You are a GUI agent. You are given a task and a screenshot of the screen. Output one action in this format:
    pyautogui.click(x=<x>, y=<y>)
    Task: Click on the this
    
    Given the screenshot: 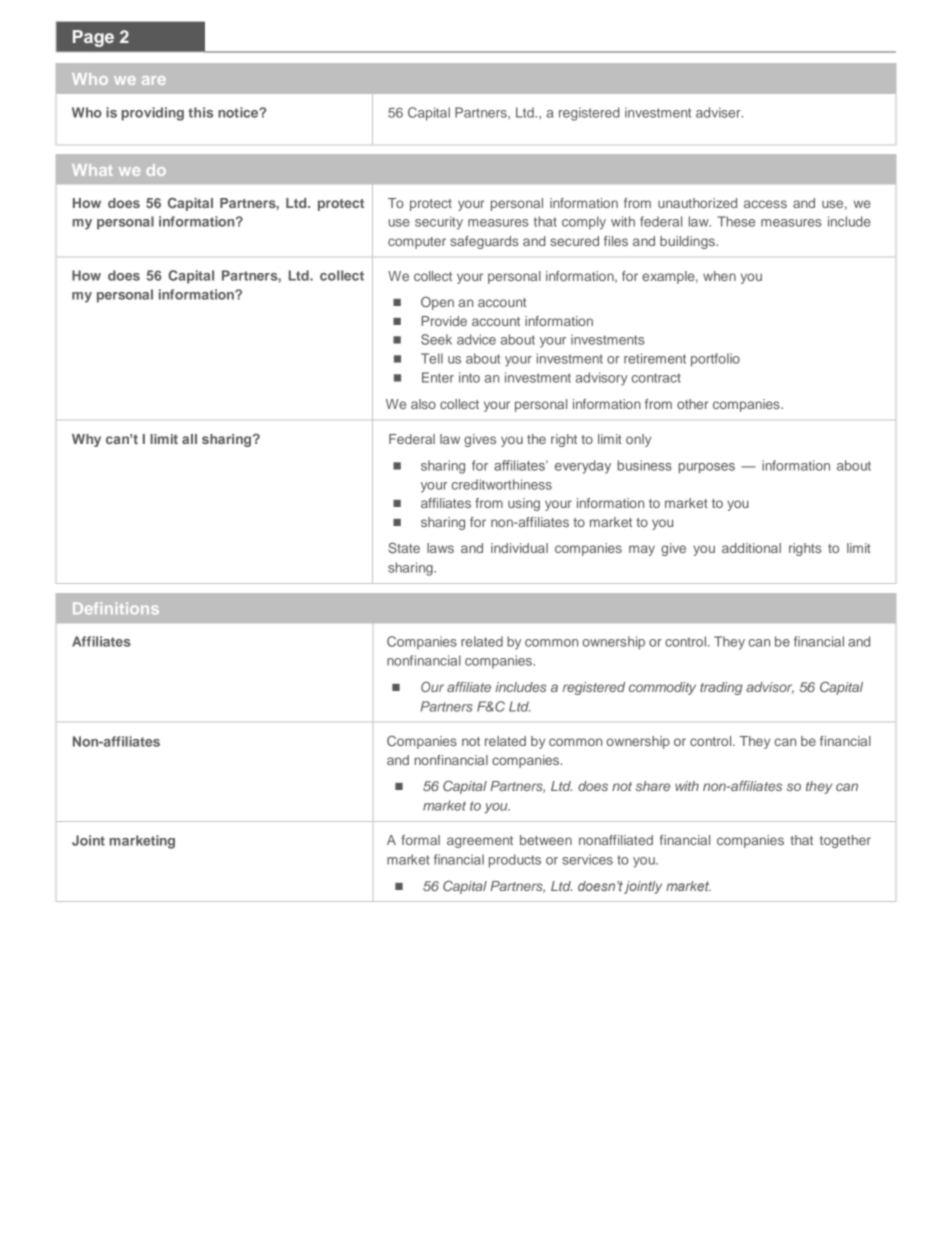 What is the action you would take?
    pyautogui.click(x=200, y=112)
